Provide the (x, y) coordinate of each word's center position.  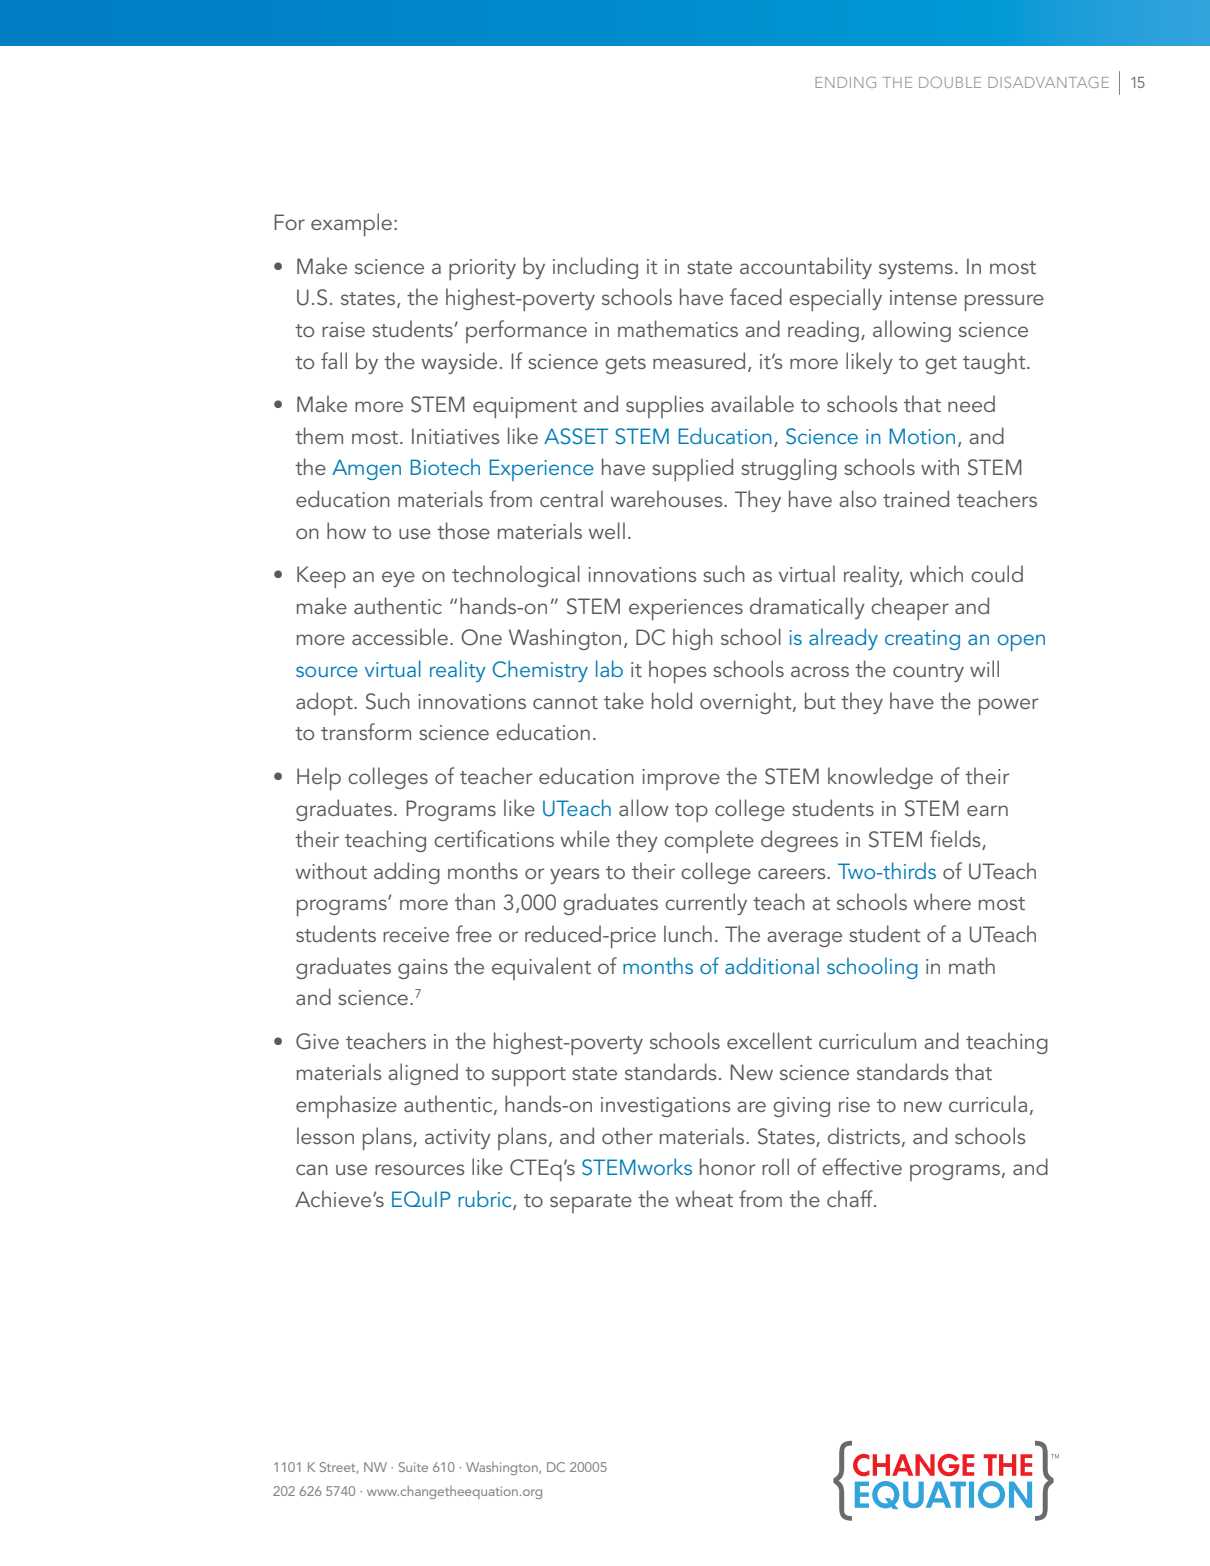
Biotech (445, 466)
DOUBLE (950, 82)
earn (987, 810)
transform (366, 731)
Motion (922, 436)
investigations (666, 1107)
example (351, 224)
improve (681, 779)
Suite (413, 1467)
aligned (423, 1074)
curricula (988, 1103)
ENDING (845, 82)
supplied (692, 469)
